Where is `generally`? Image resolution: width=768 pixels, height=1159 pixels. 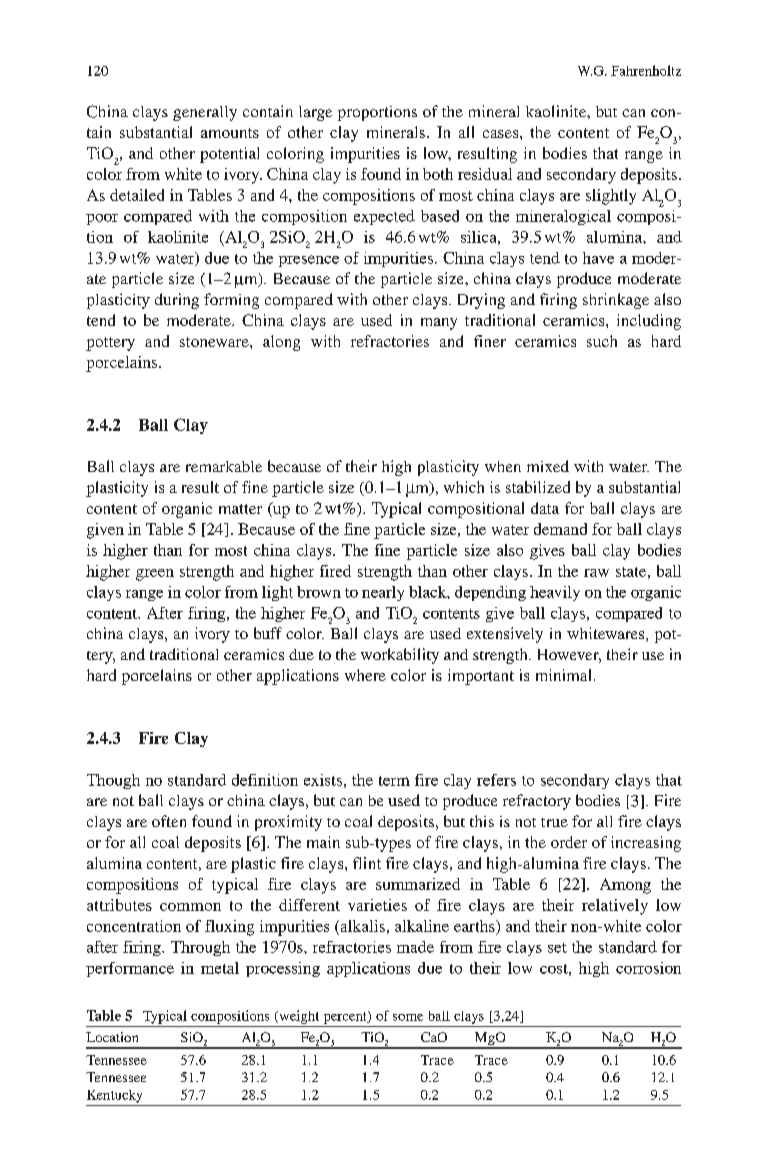
generally is located at coordinates (205, 113).
